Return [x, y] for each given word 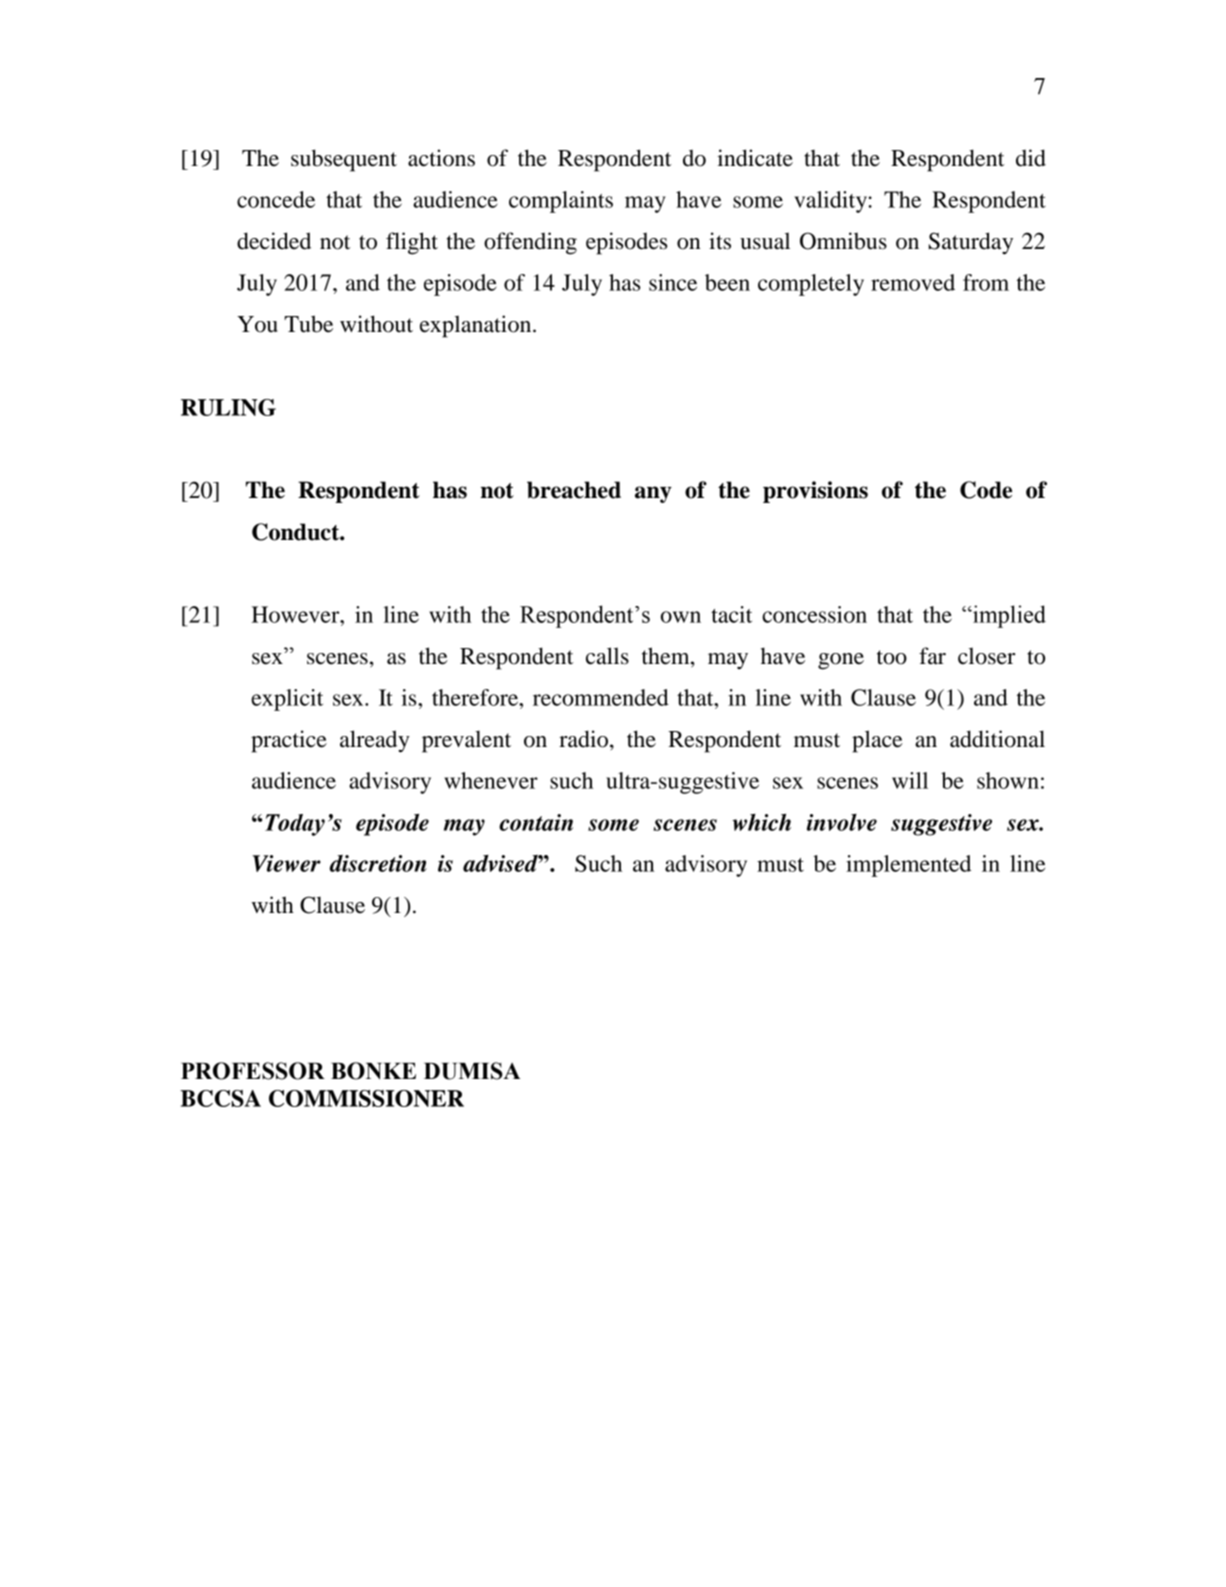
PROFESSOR [253, 1071]
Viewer [287, 863]
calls [607, 656]
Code [986, 490]
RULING [228, 407]
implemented [908, 866]
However [297, 614]
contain [536, 822]
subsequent [344, 160]
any [653, 494]
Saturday [971, 243]
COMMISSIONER [366, 1098]
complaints [561, 202]
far [932, 656]
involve [842, 822]
